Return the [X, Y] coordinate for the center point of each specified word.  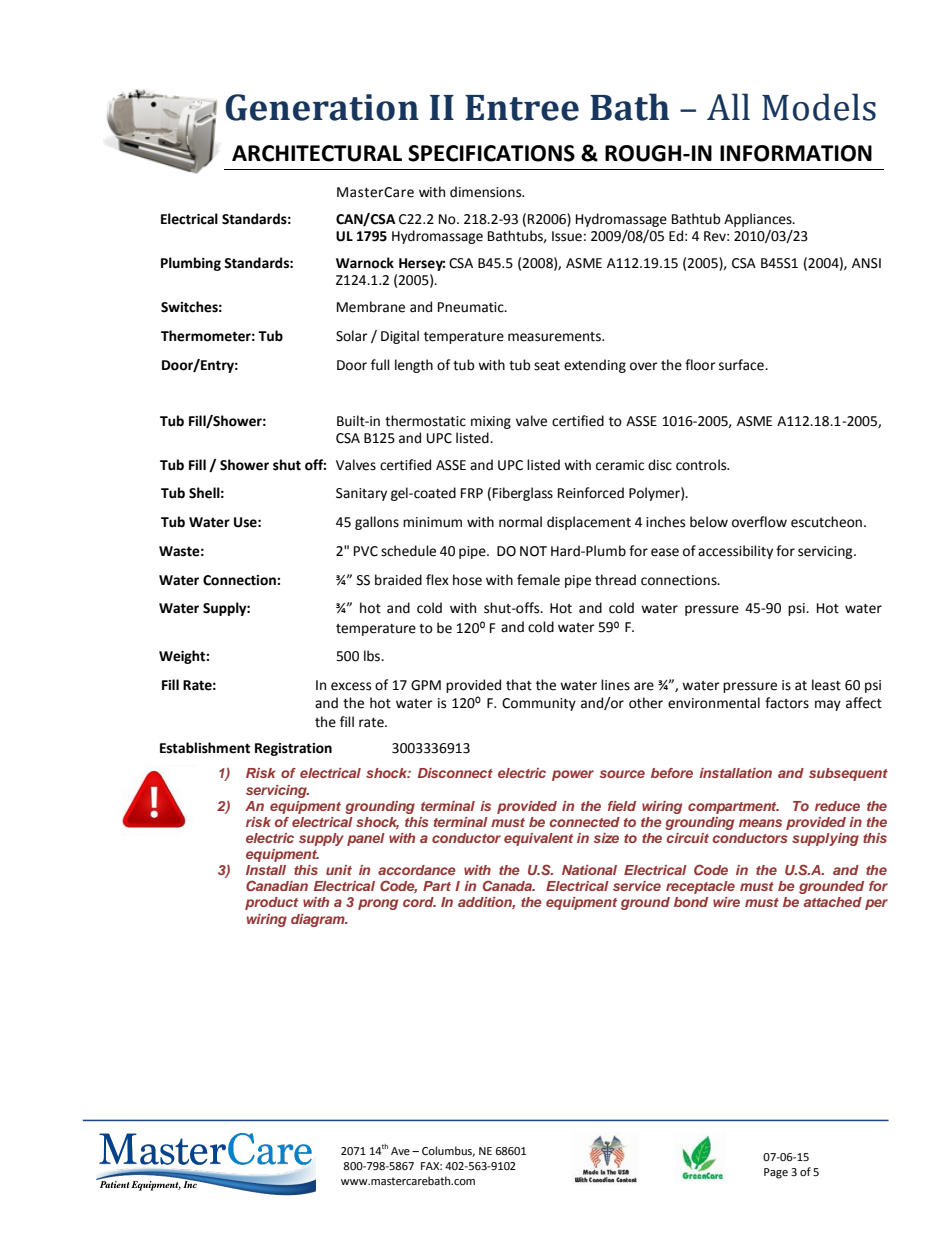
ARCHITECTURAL [317, 153]
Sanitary [361, 494]
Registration [293, 749]
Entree [522, 108]
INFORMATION [796, 153]
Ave [400, 1151]
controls [702, 465]
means [760, 823]
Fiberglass [523, 494]
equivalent [538, 839]
